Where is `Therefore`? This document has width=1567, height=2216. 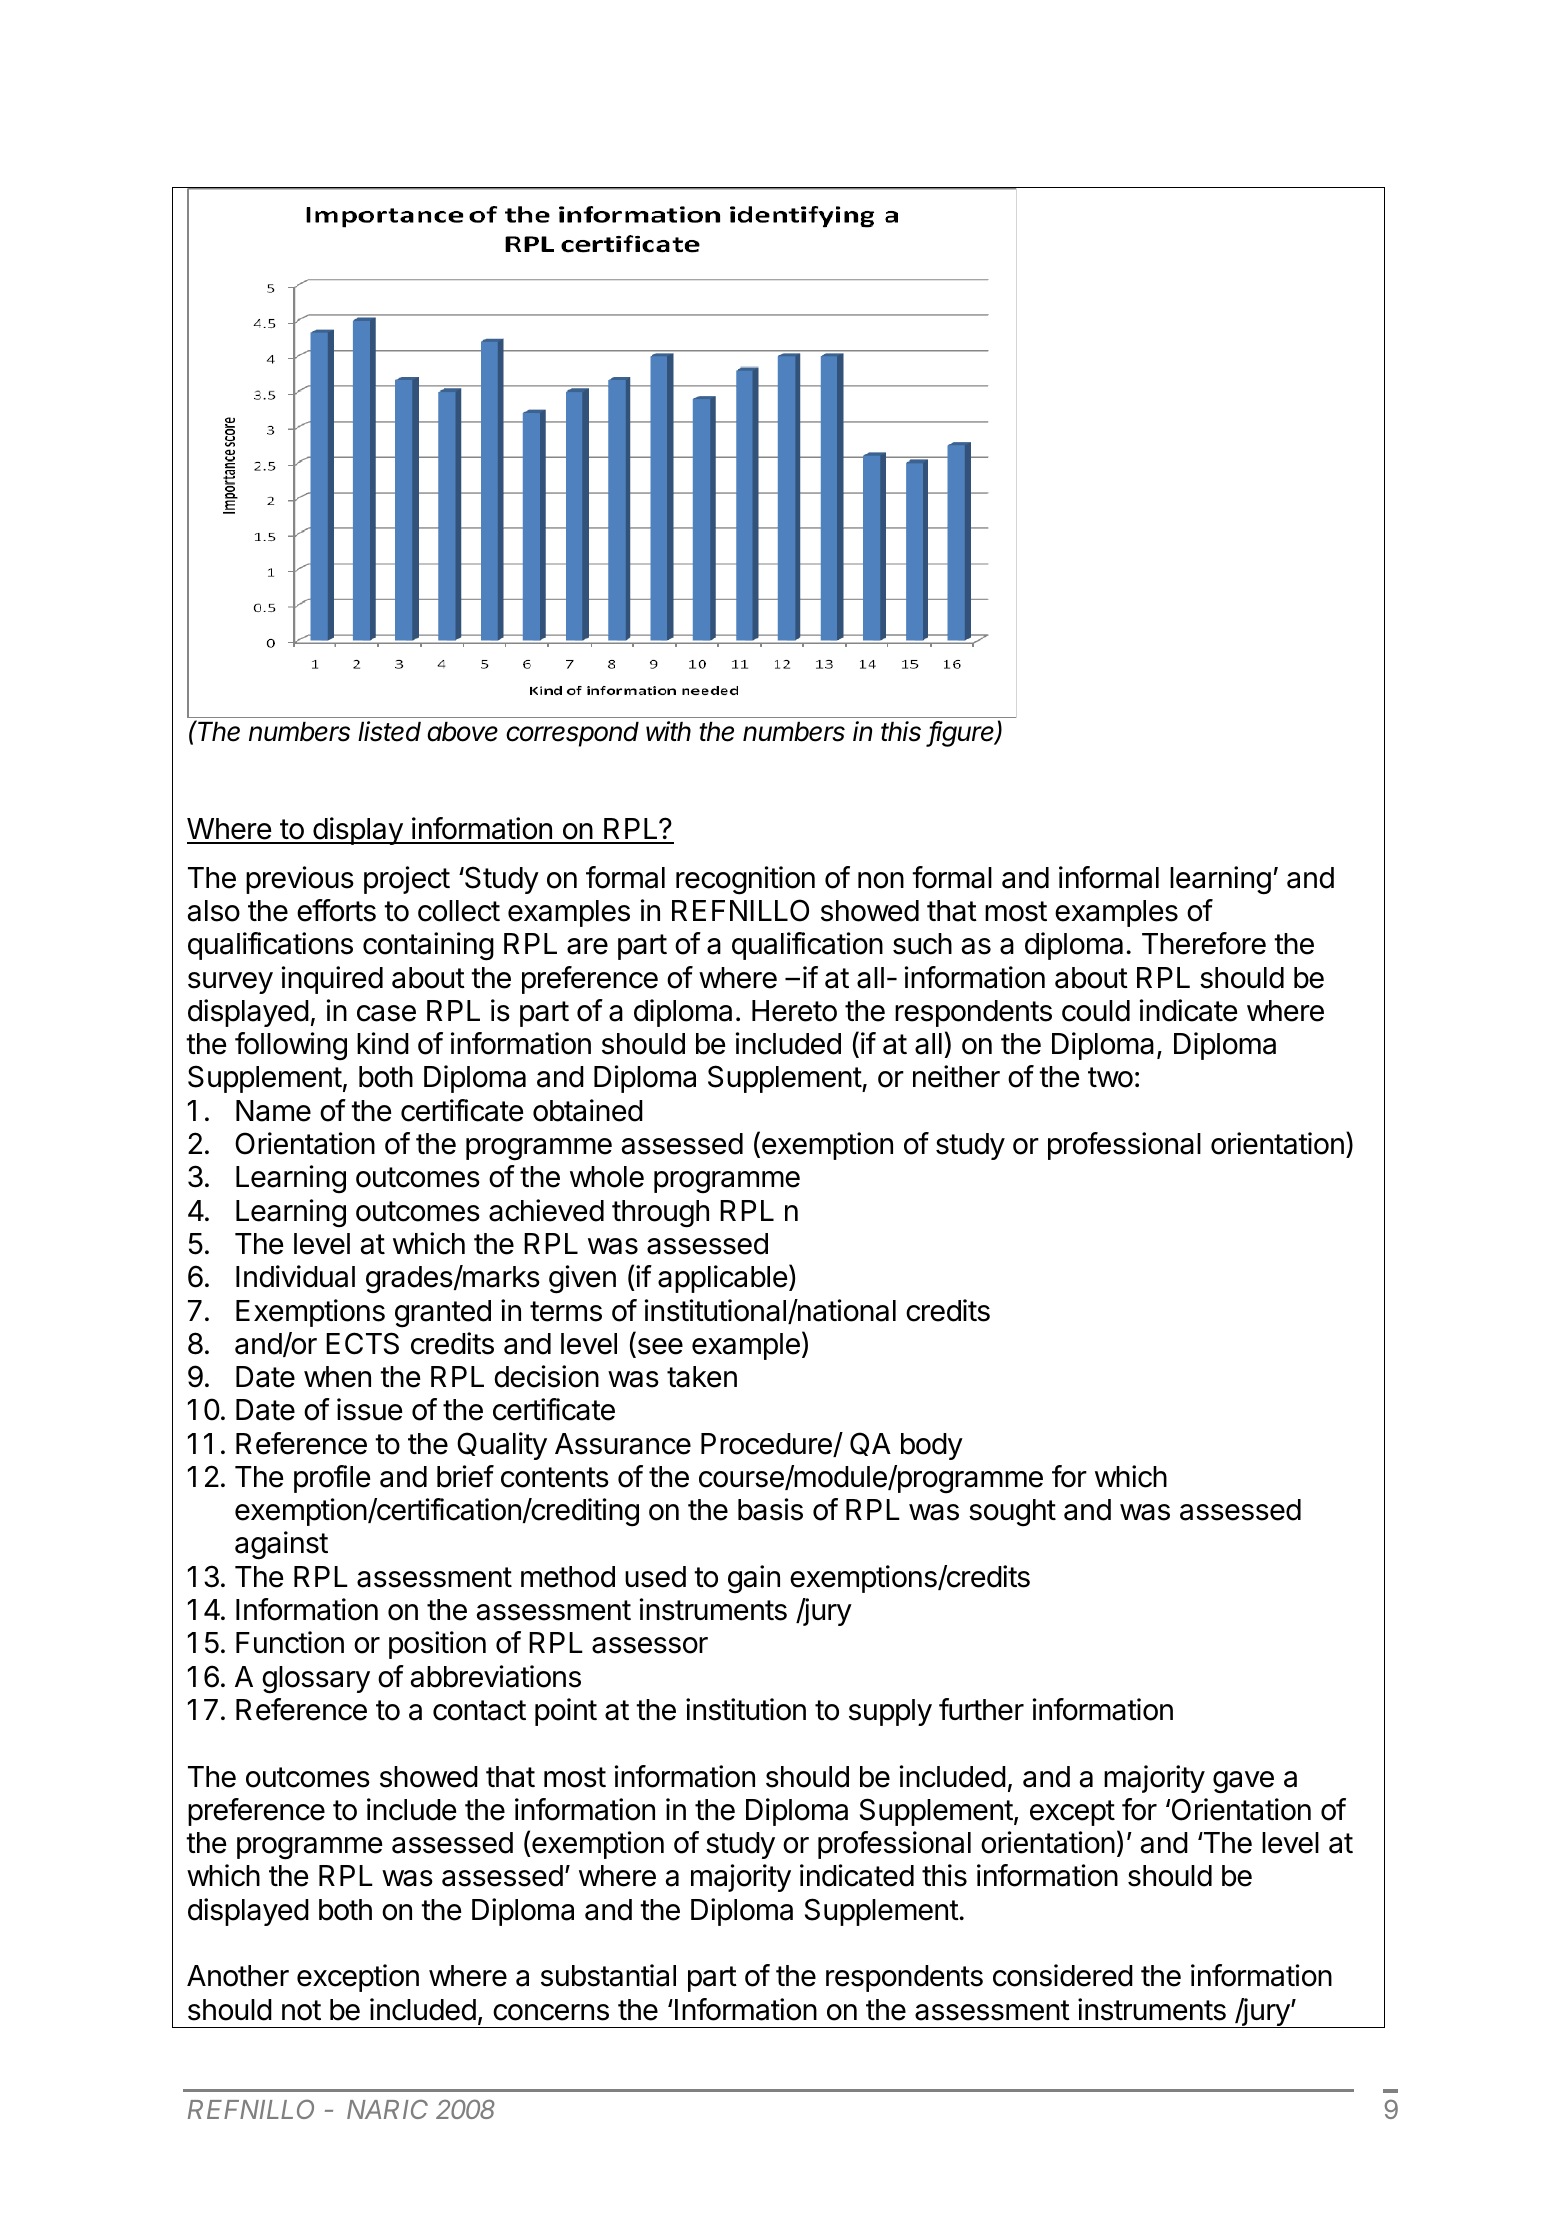 Therefore is located at coordinates (1204, 943).
